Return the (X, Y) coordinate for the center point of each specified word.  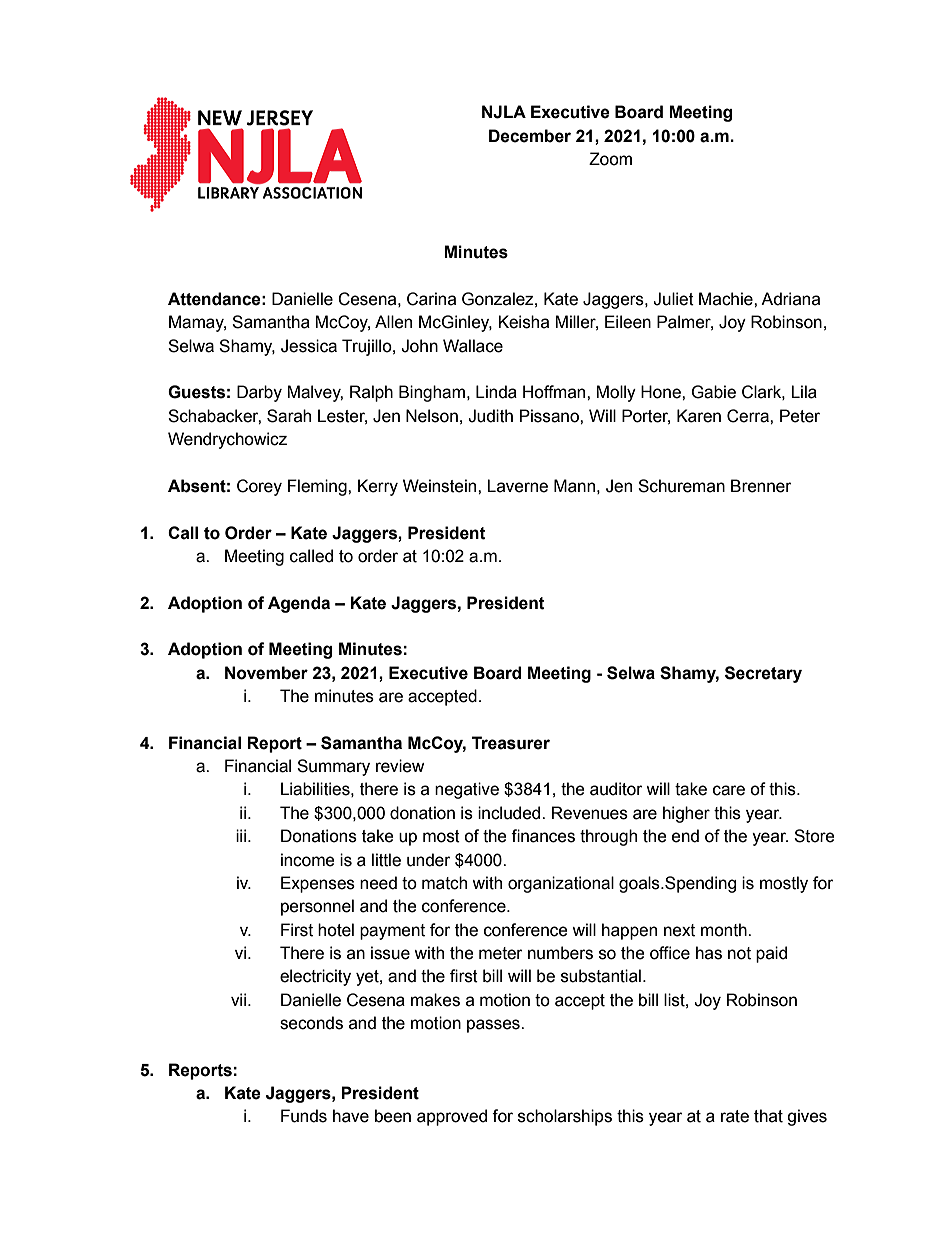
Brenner (761, 486)
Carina (431, 299)
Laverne (517, 486)
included (510, 813)
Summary (333, 767)
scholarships (565, 1117)
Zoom (610, 159)
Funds (304, 1116)
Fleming (318, 487)
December (530, 136)
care (729, 790)
